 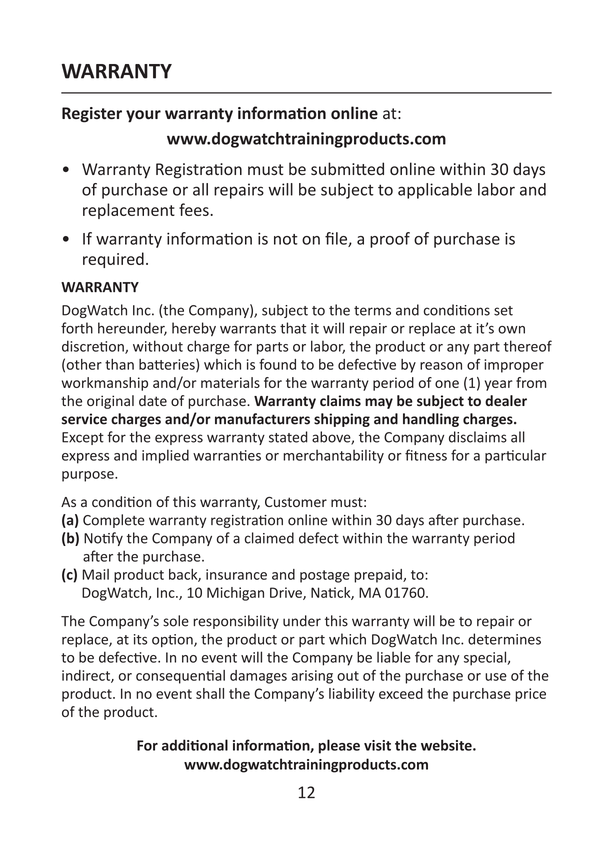 I want to click on applicable, so click(x=435, y=191).
